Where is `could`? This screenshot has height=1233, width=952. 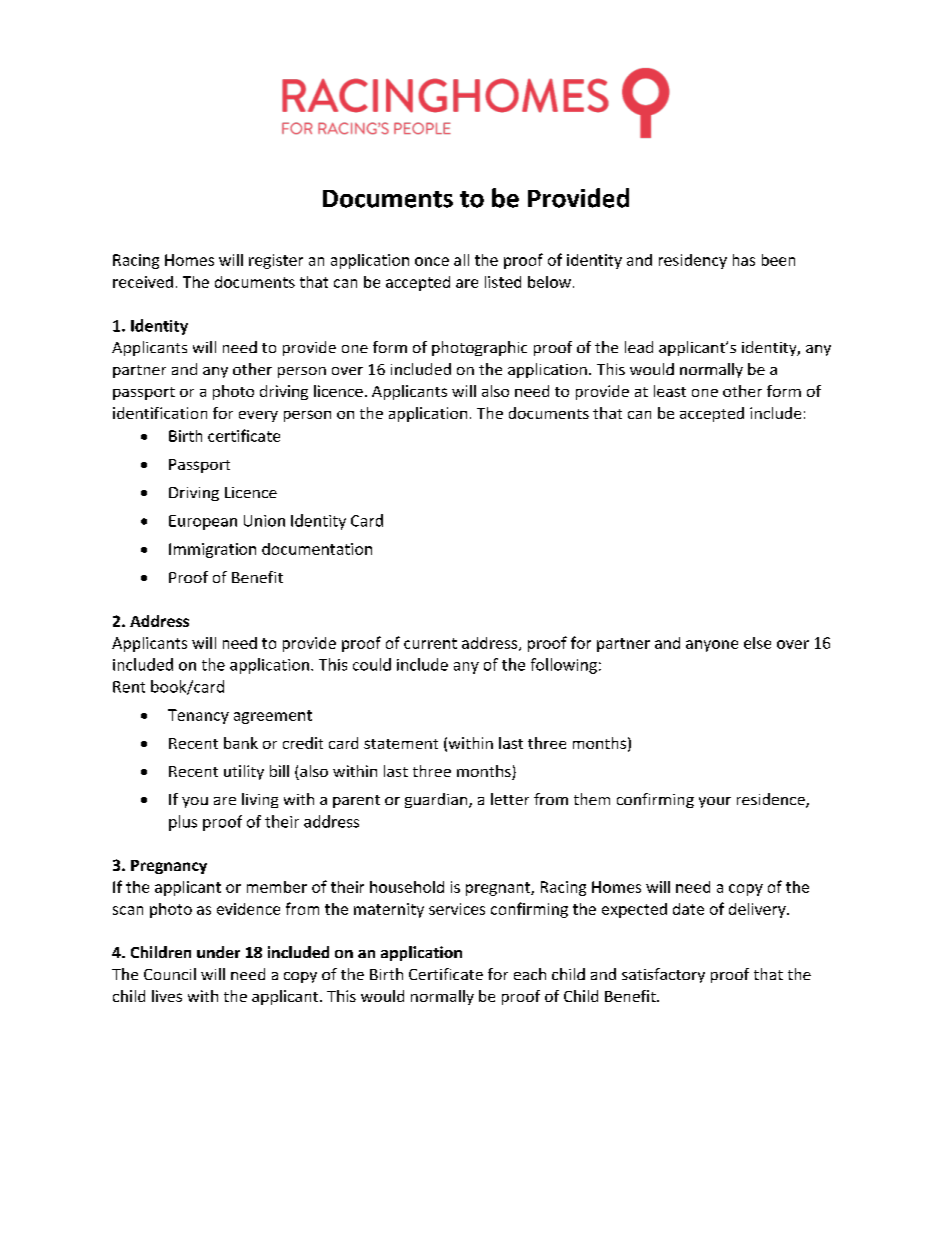 could is located at coordinates (372, 664).
